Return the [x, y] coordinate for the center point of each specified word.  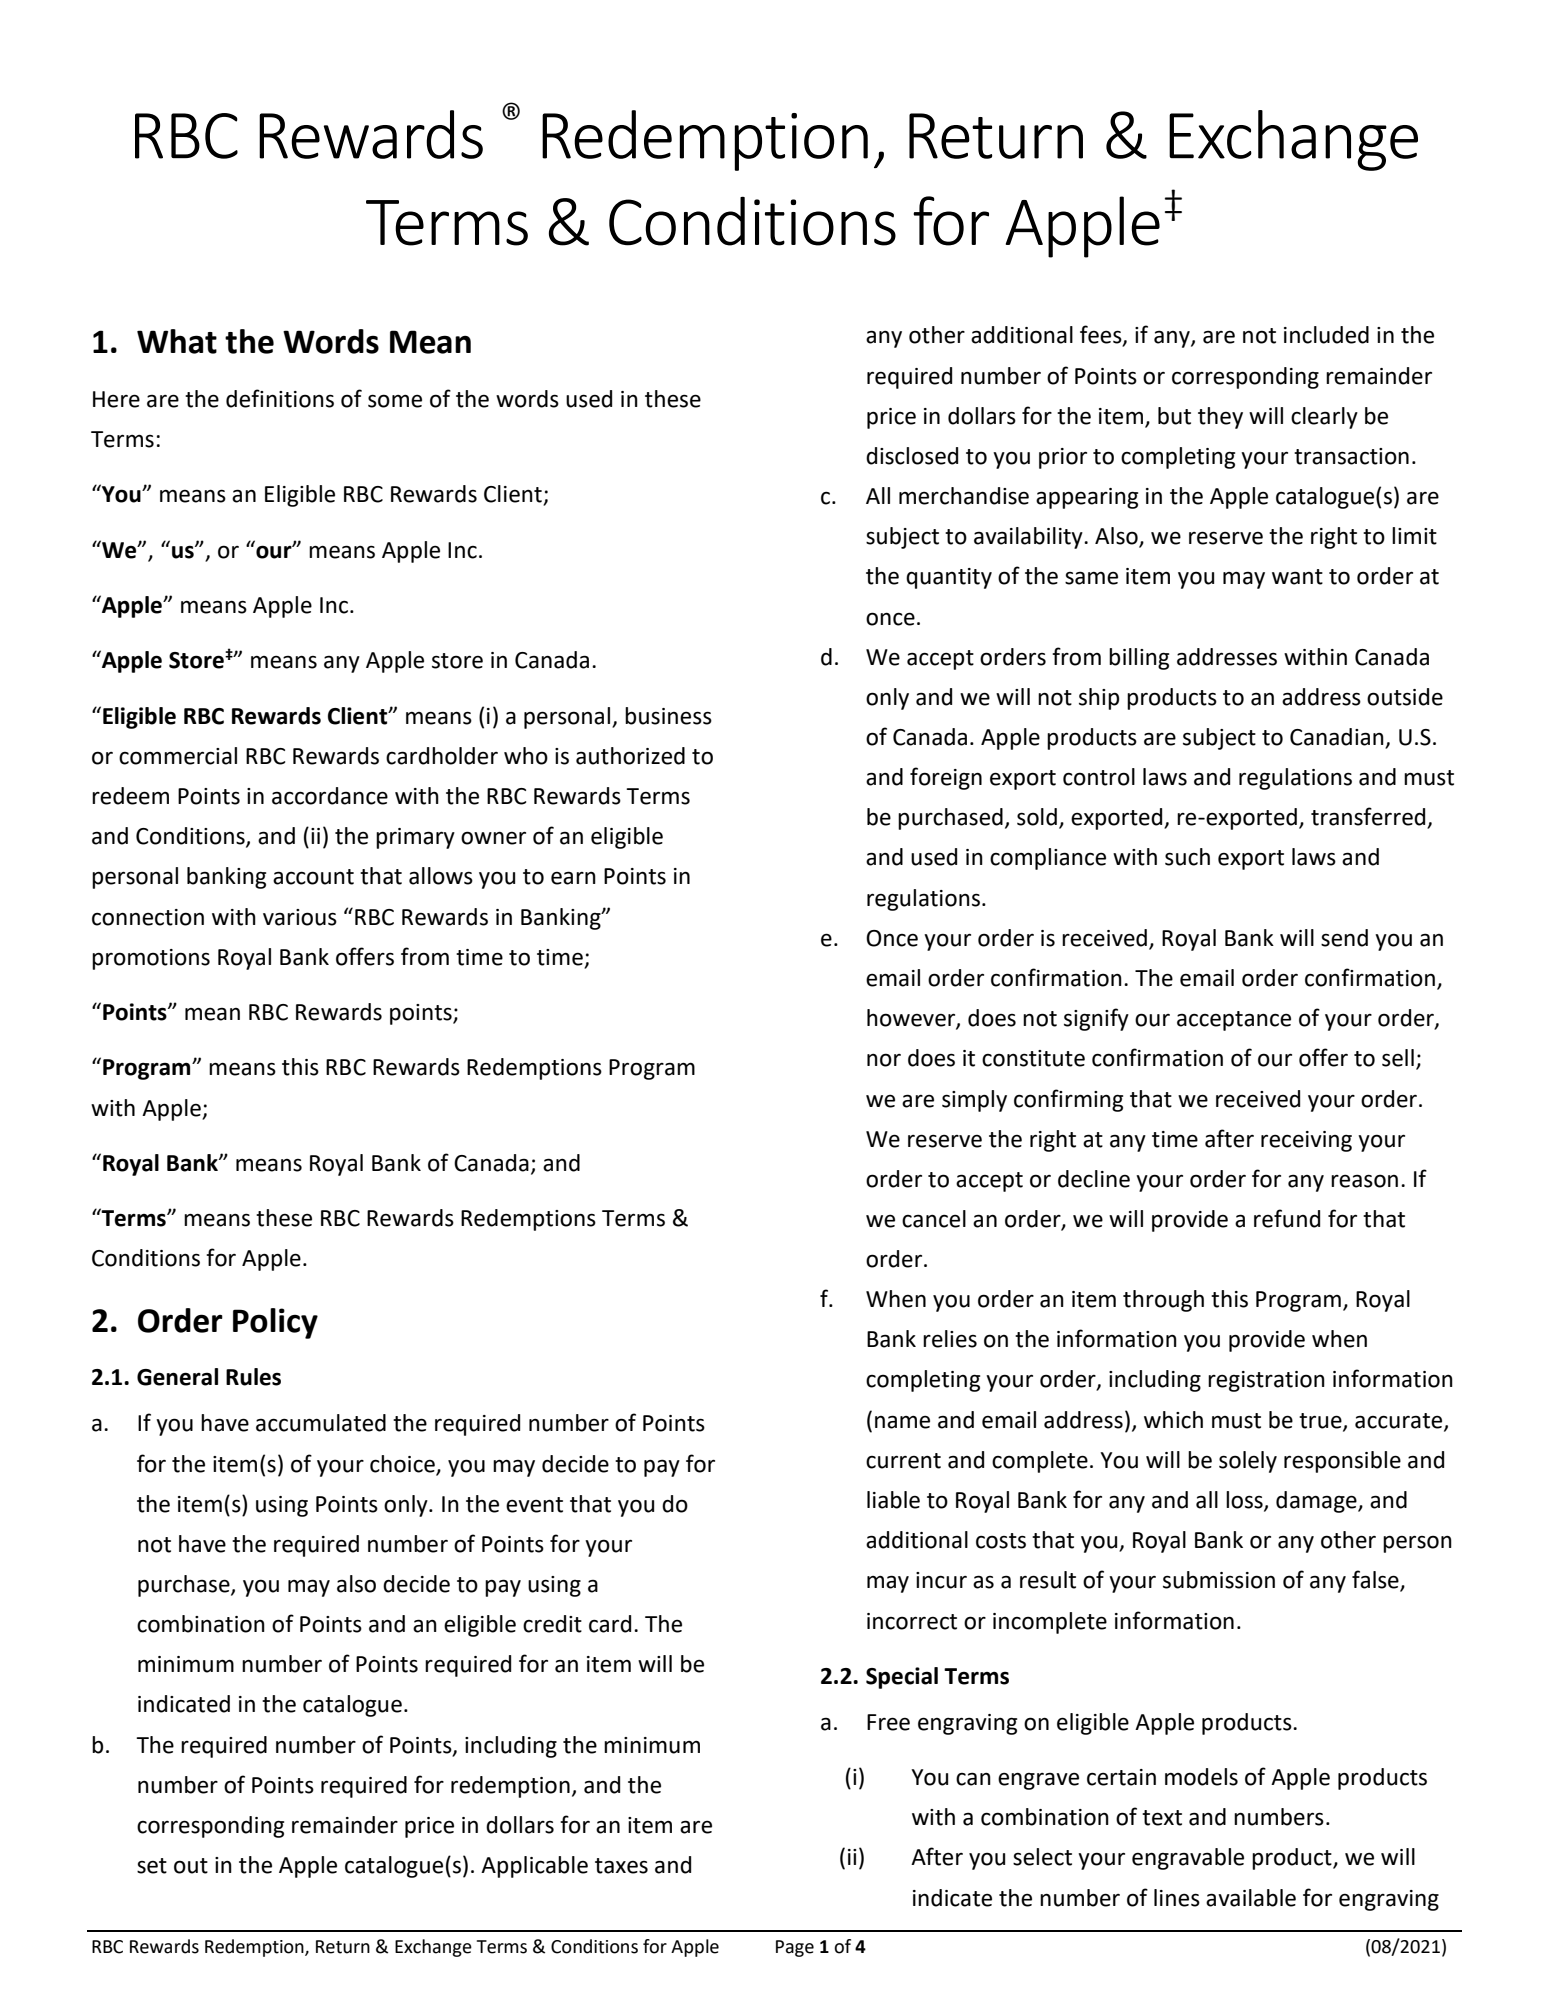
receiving [1306, 1141]
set [152, 1866]
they [1220, 418]
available [1251, 1898]
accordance [330, 796]
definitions [280, 398]
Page [795, 1948]
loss [1245, 1501]
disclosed [912, 456]
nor [884, 1060]
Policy [275, 1323]
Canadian [1338, 738]
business [668, 716]
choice [402, 1464]
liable [893, 1500]
